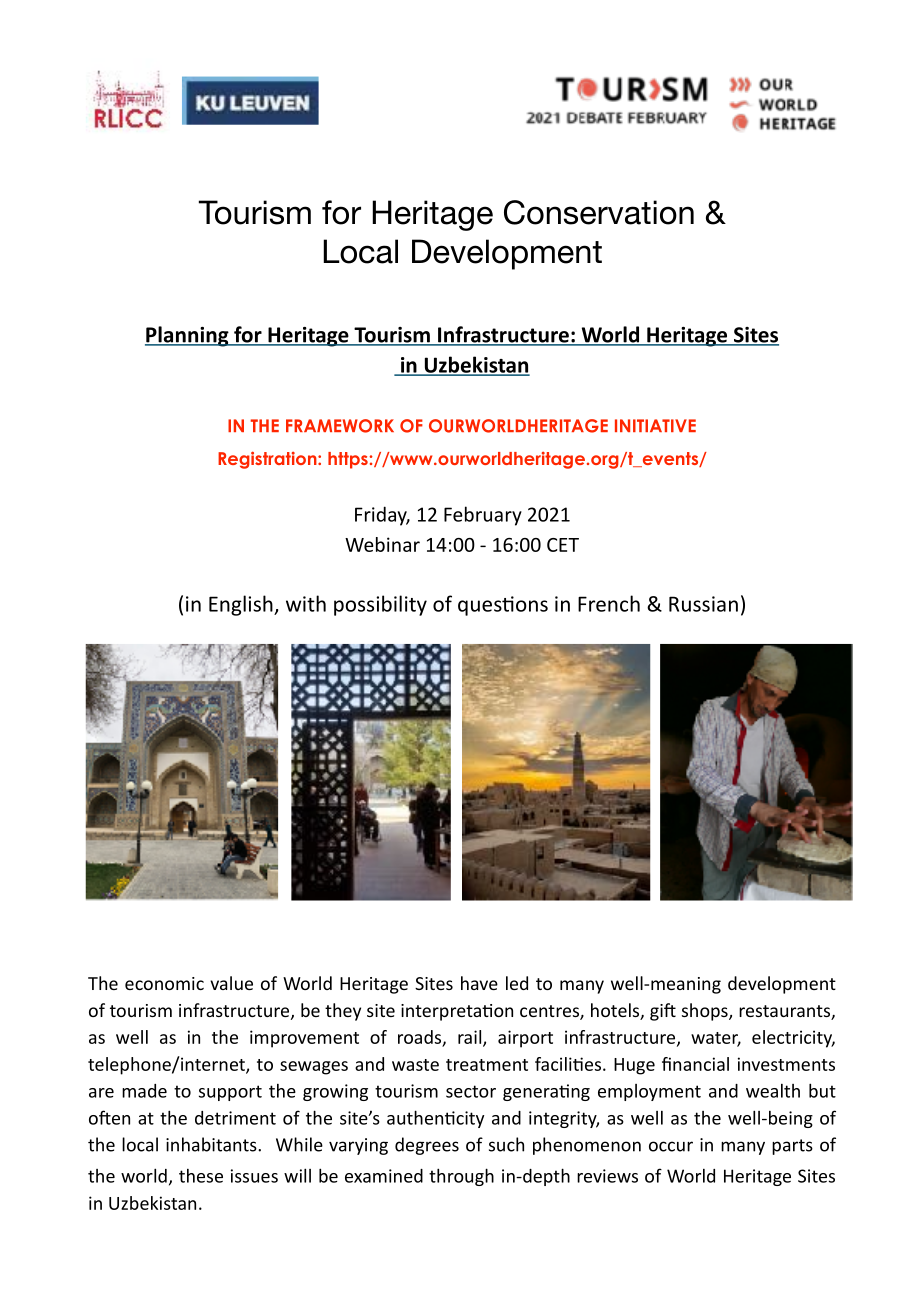 Image resolution: width=924 pixels, height=1308 pixels. Describe the element at coordinates (380, 605) in the page. I see `possibility` at that location.
